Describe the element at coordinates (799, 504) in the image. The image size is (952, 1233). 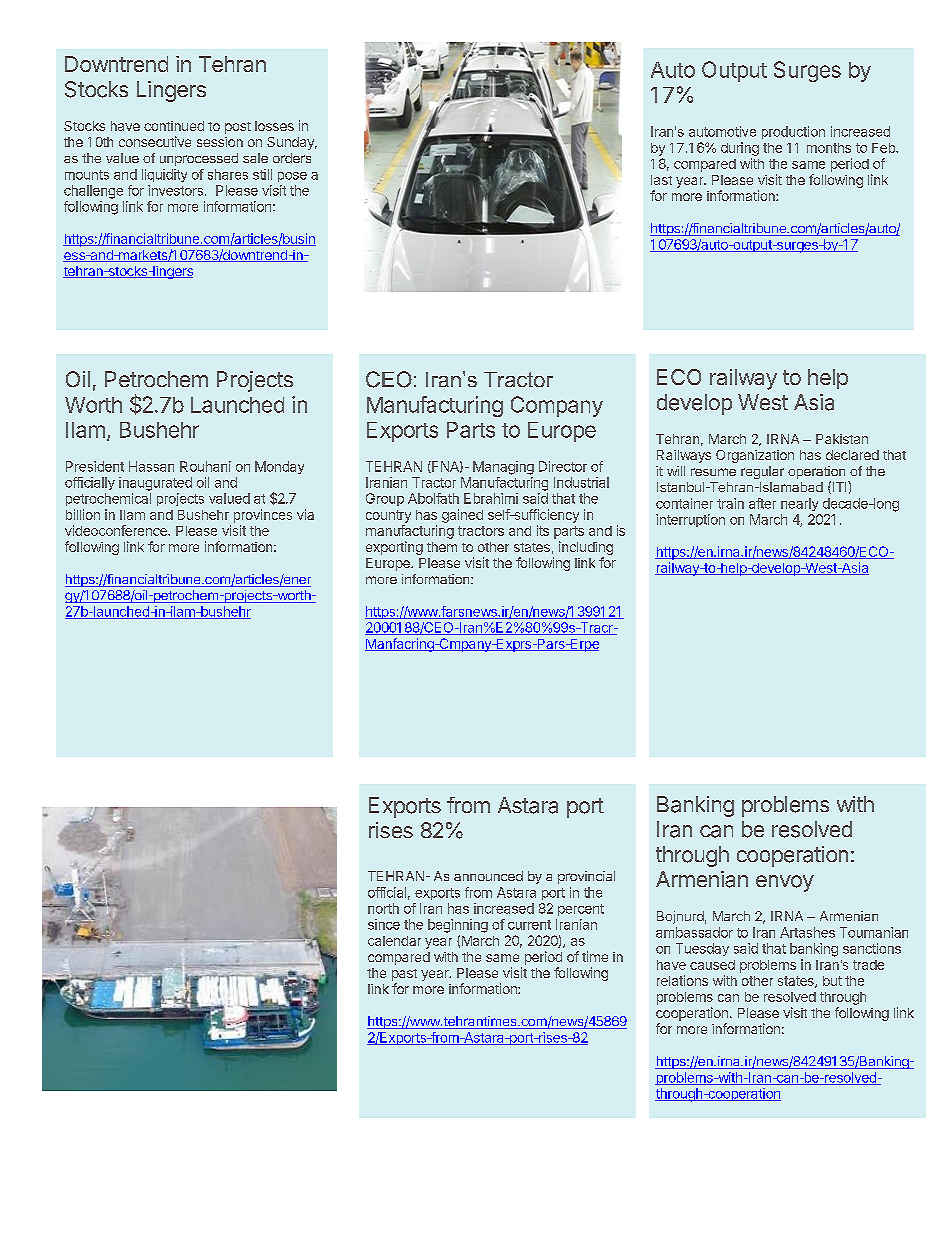
I see `nearly` at that location.
